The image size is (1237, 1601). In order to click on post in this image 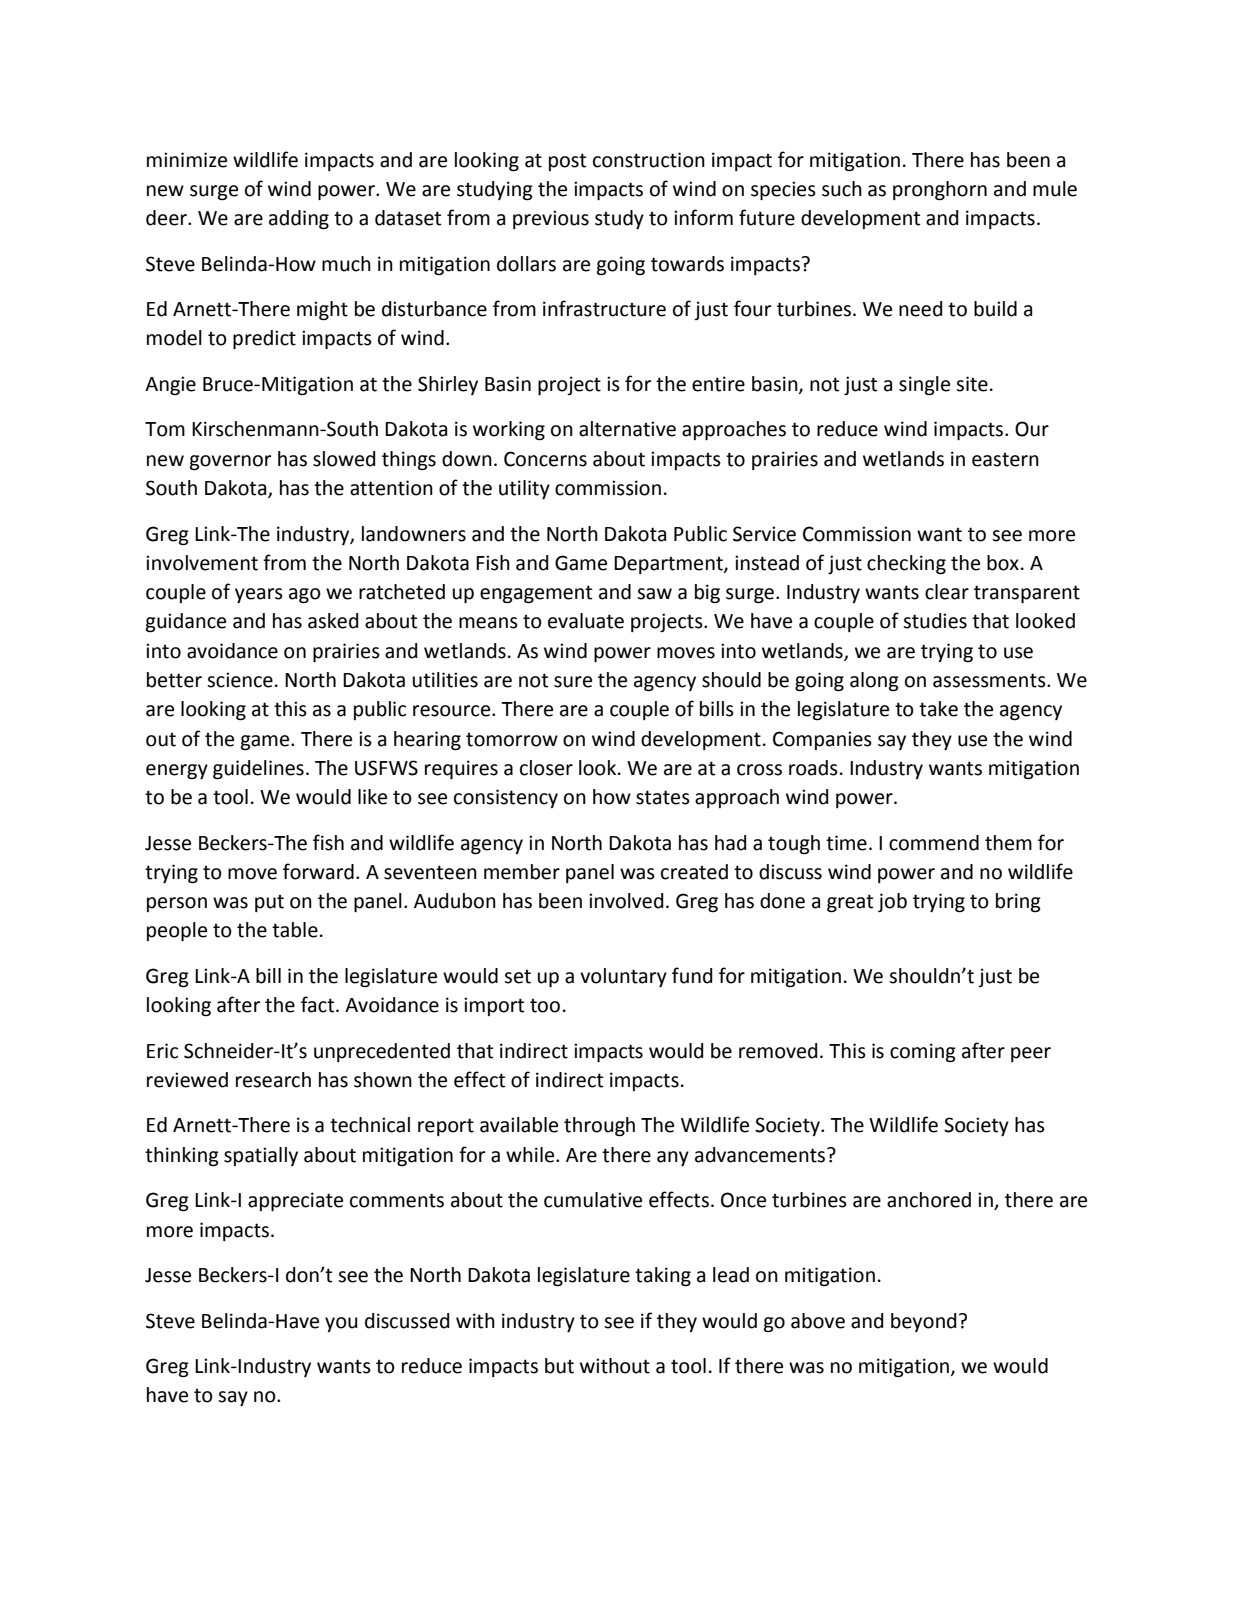, I will do `click(567, 162)`.
